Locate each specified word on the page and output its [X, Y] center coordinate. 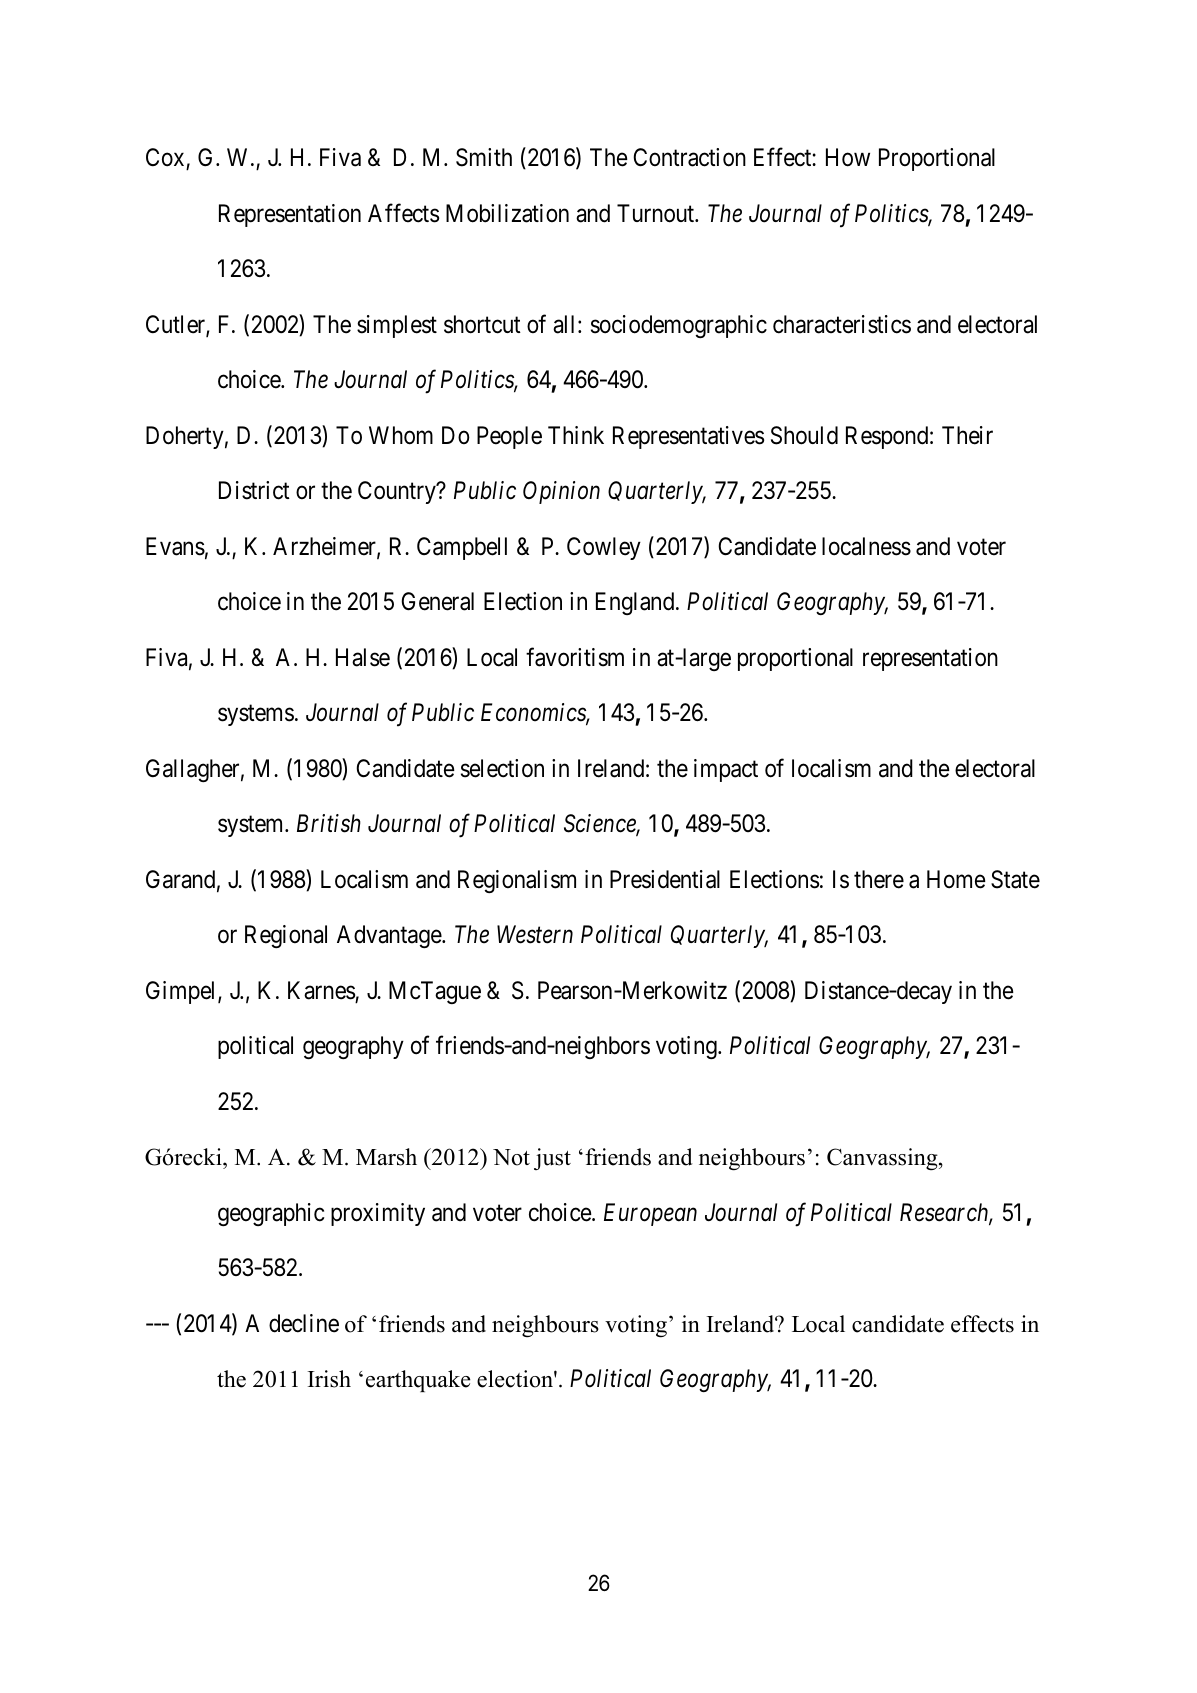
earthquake [418, 1381]
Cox [165, 157]
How [848, 157]
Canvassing [883, 1159]
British [329, 823]
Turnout [656, 213]
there [879, 879]
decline [304, 1323]
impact [726, 770]
